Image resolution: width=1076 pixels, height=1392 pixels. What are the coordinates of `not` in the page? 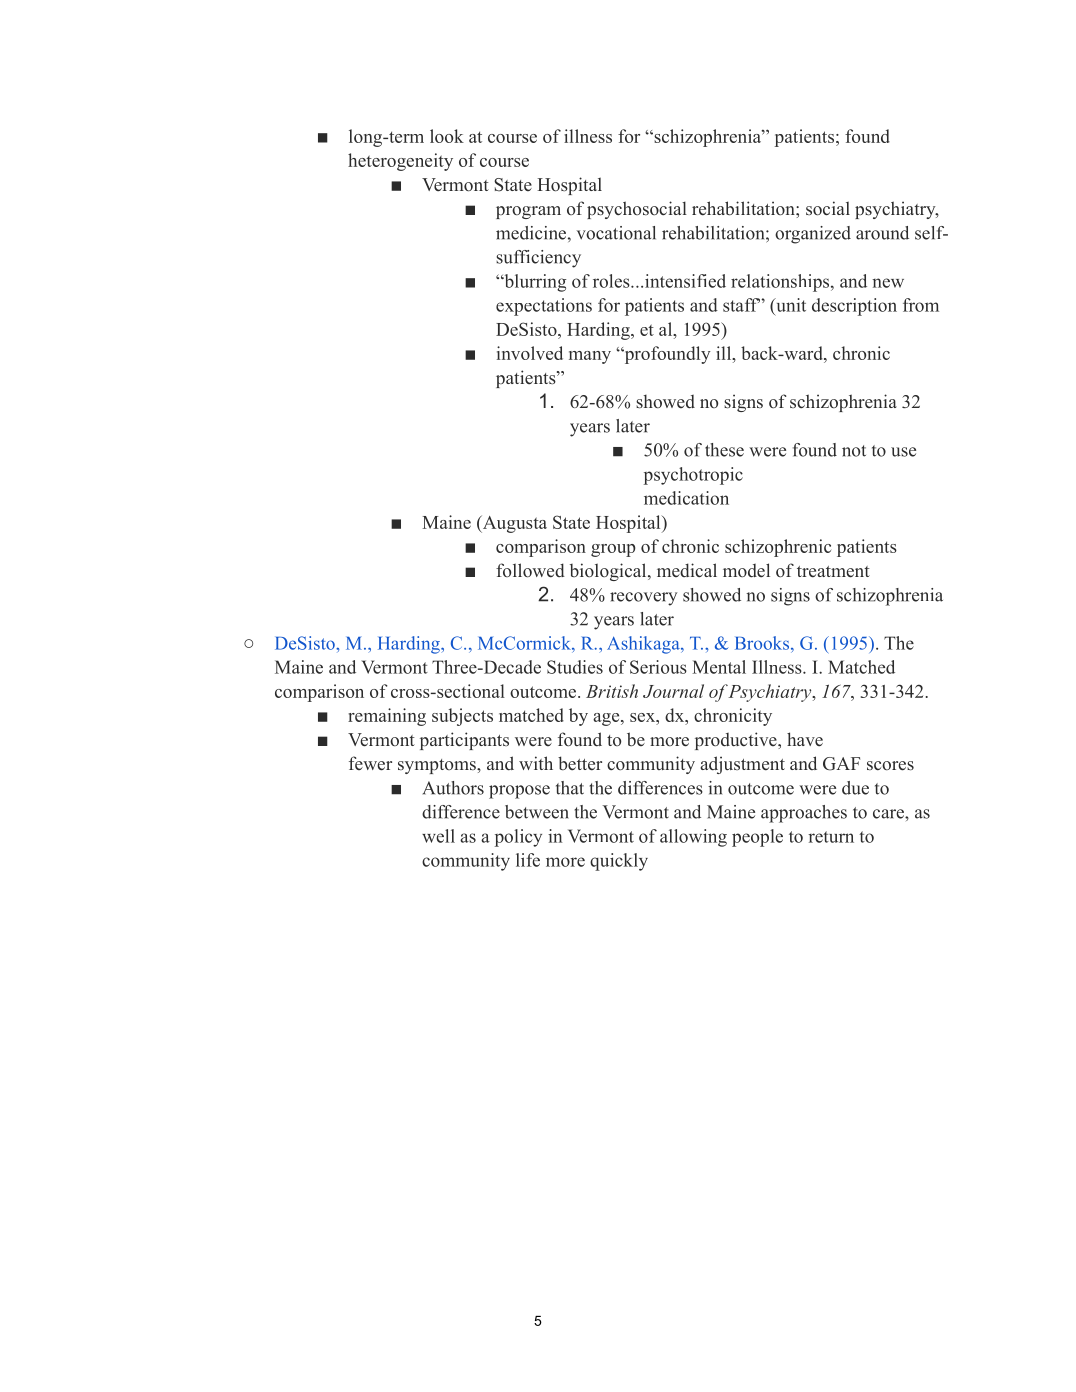 It's located at (854, 451).
